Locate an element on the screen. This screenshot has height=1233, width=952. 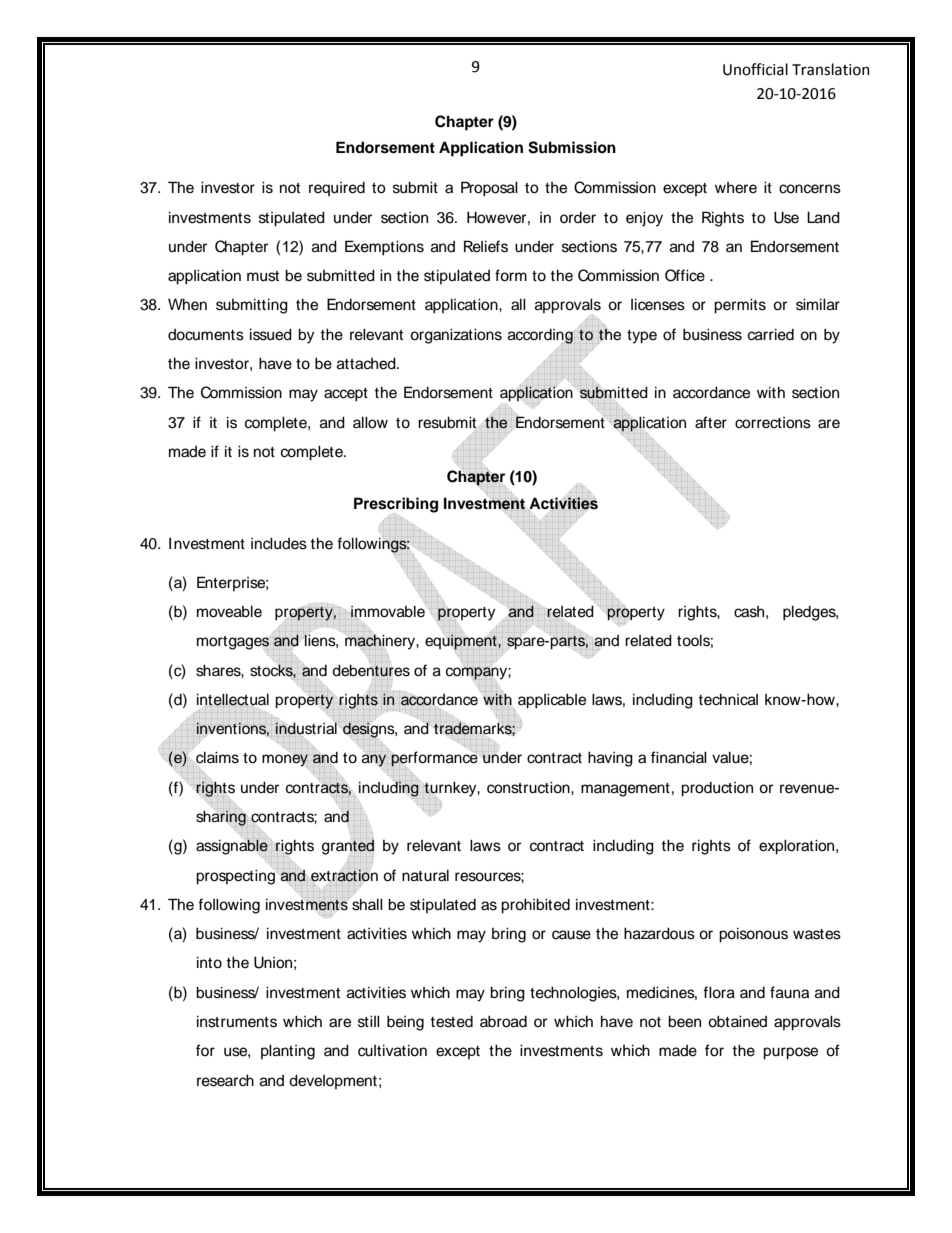
assignable is located at coordinates (232, 847).
